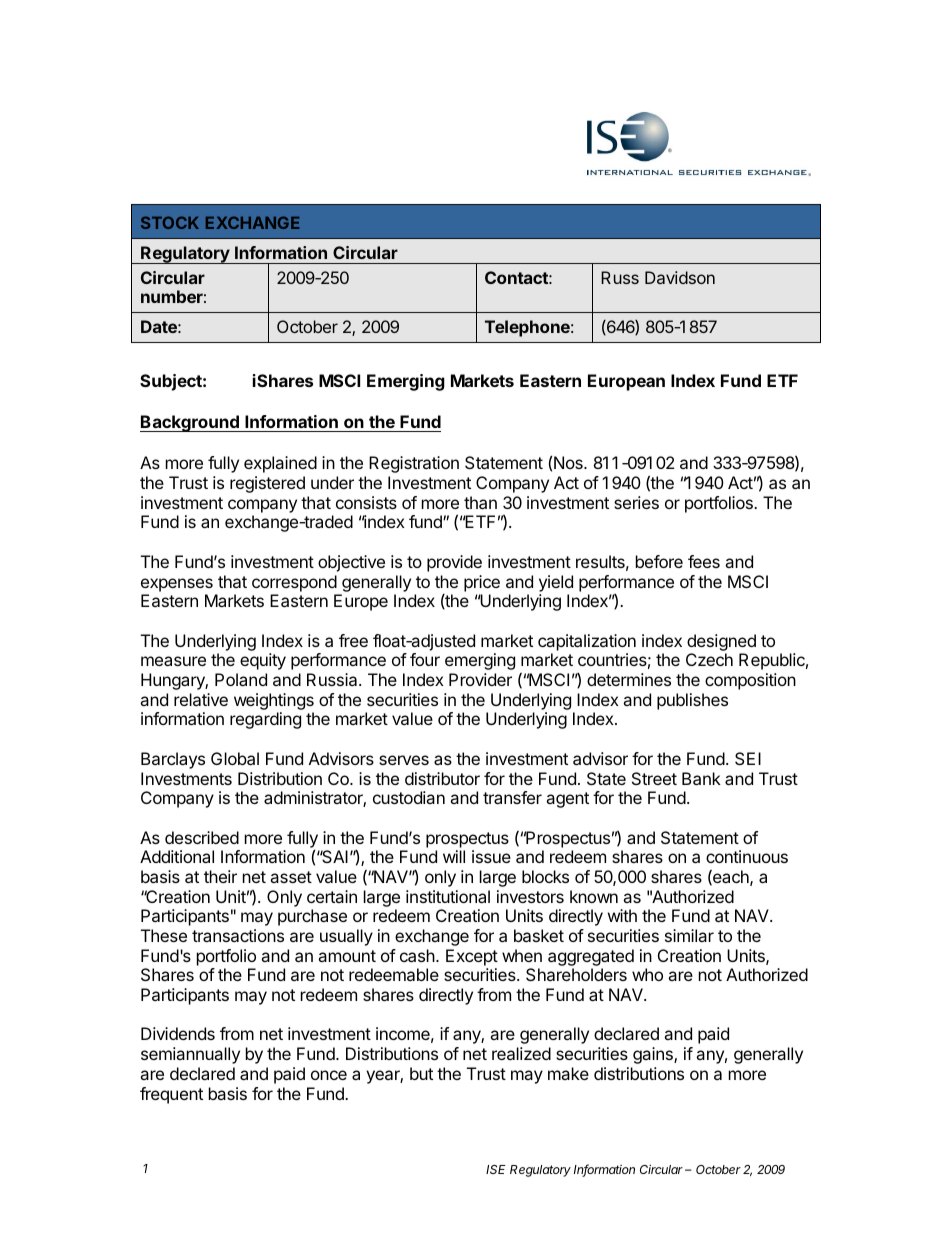  I want to click on series, so click(636, 502).
